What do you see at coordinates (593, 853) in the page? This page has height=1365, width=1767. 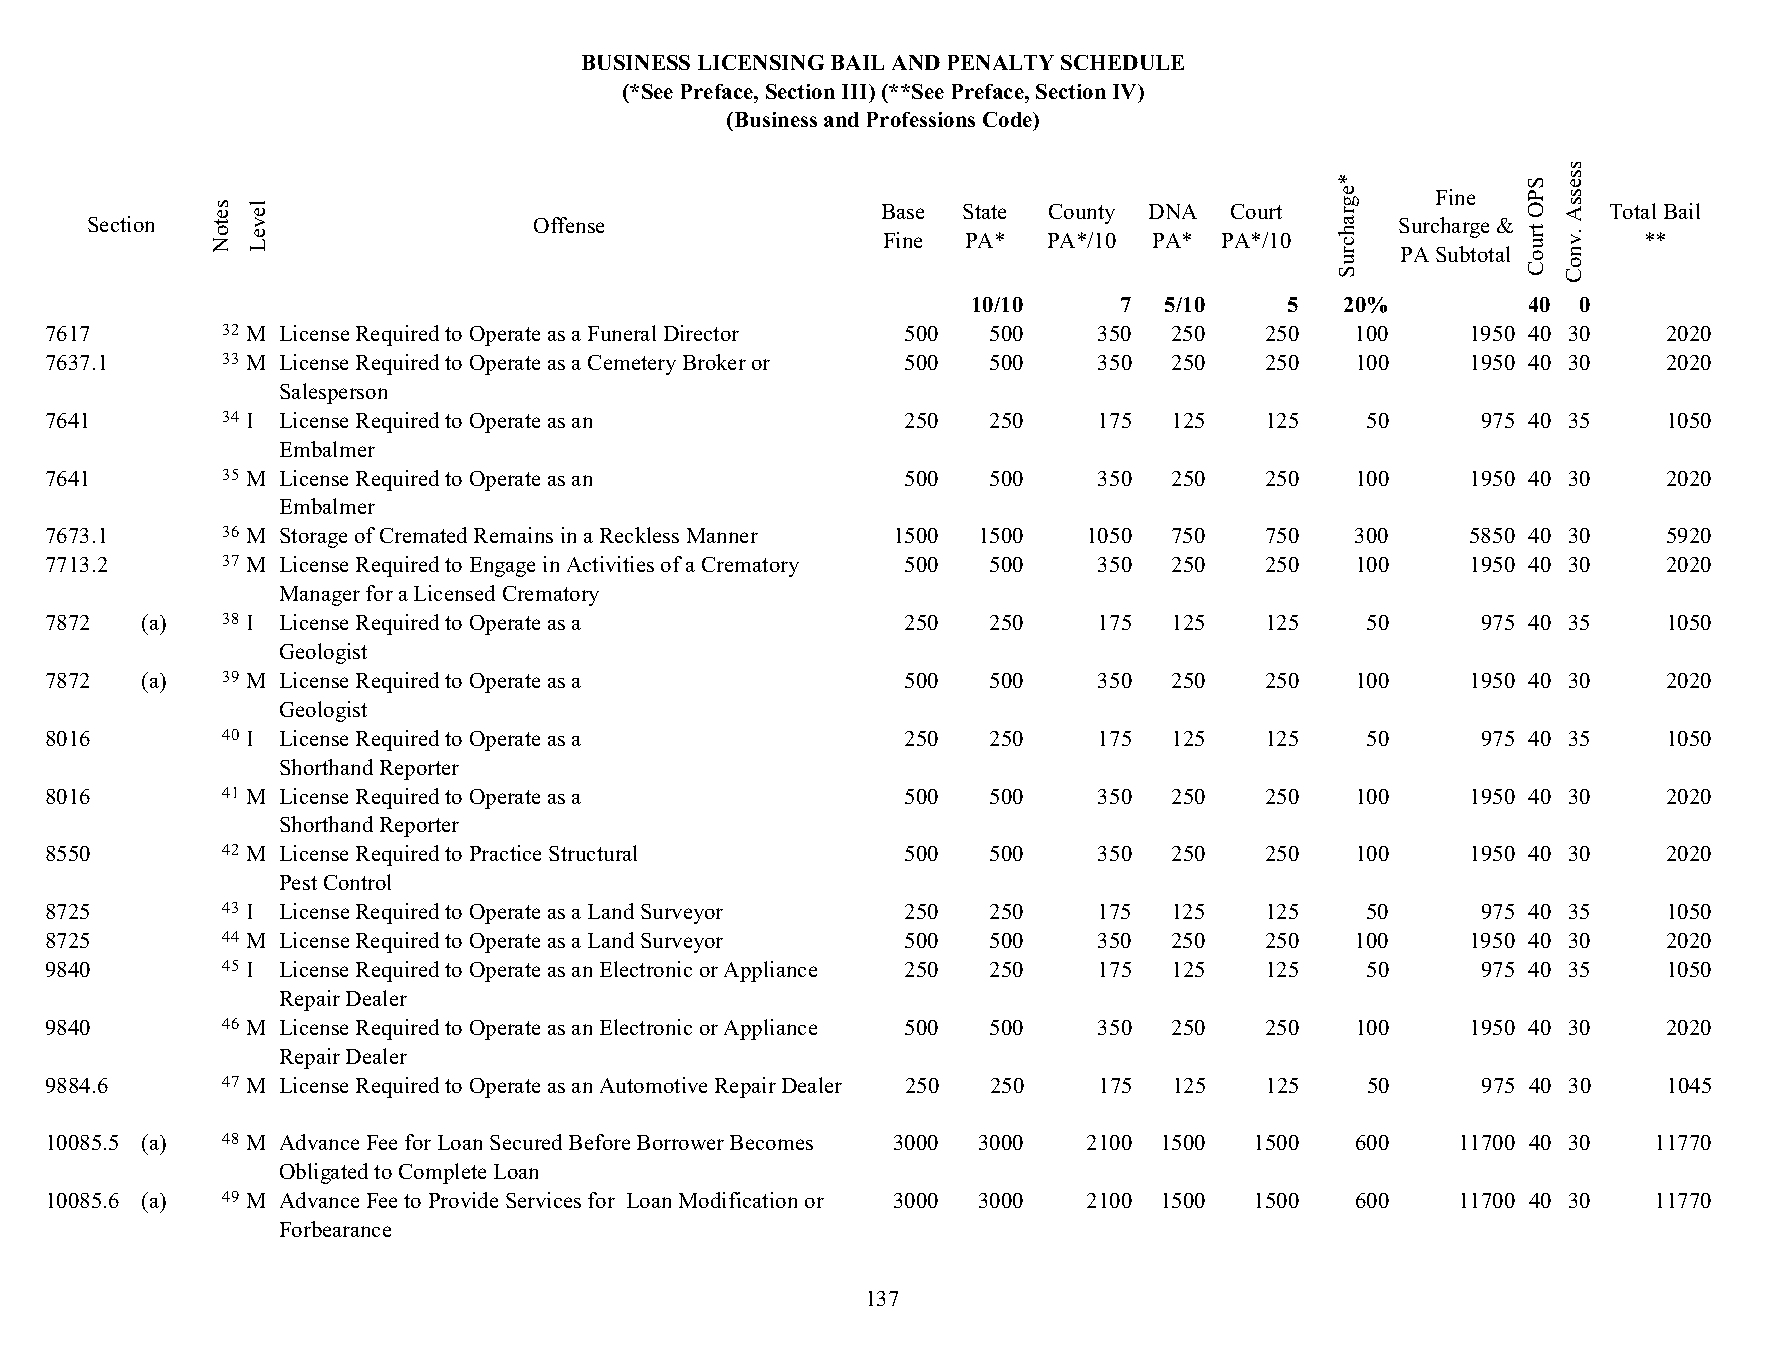 I see `Structural` at bounding box center [593, 853].
